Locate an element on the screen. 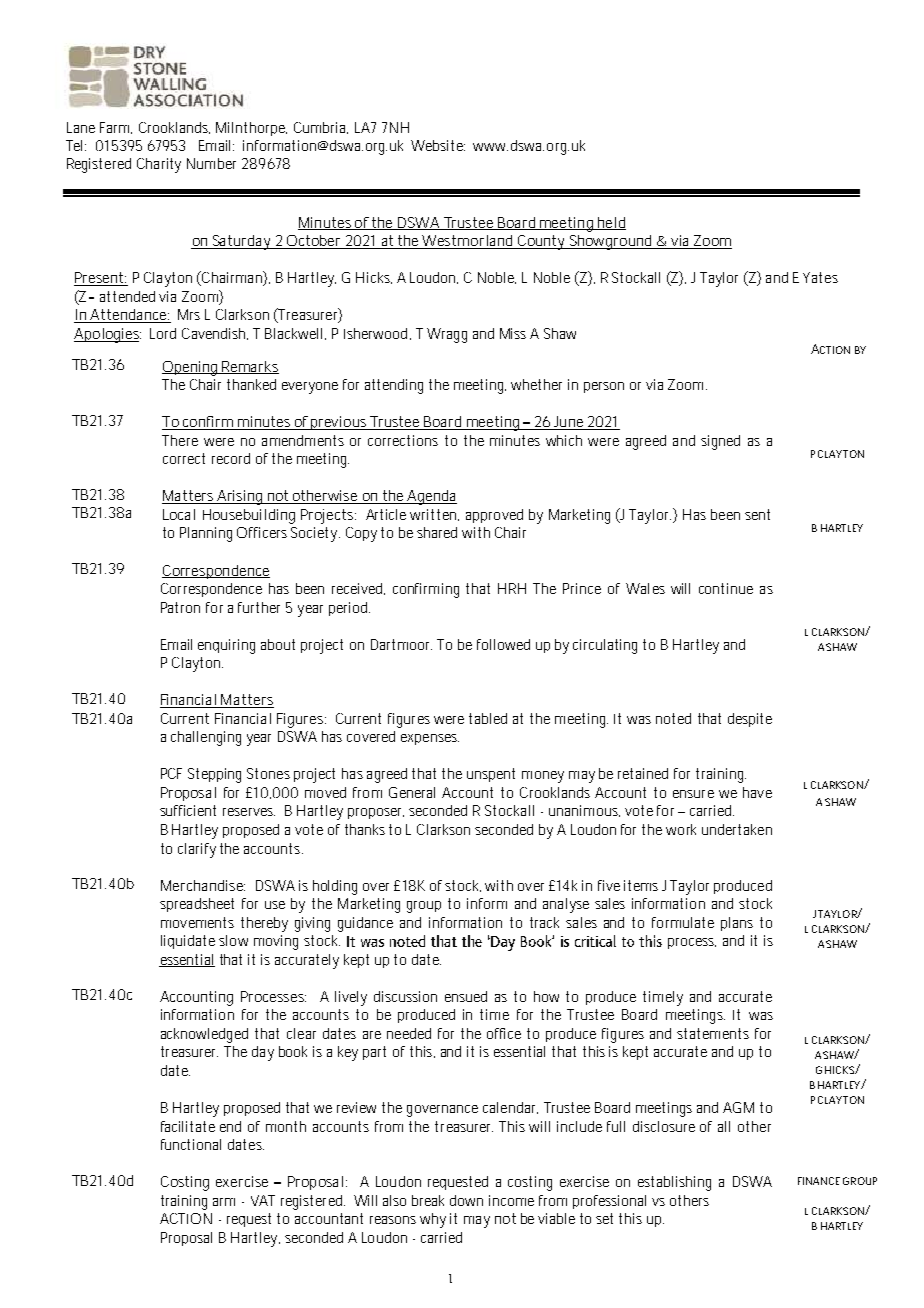 The image size is (924, 1308). enquiring is located at coordinates (226, 646).
